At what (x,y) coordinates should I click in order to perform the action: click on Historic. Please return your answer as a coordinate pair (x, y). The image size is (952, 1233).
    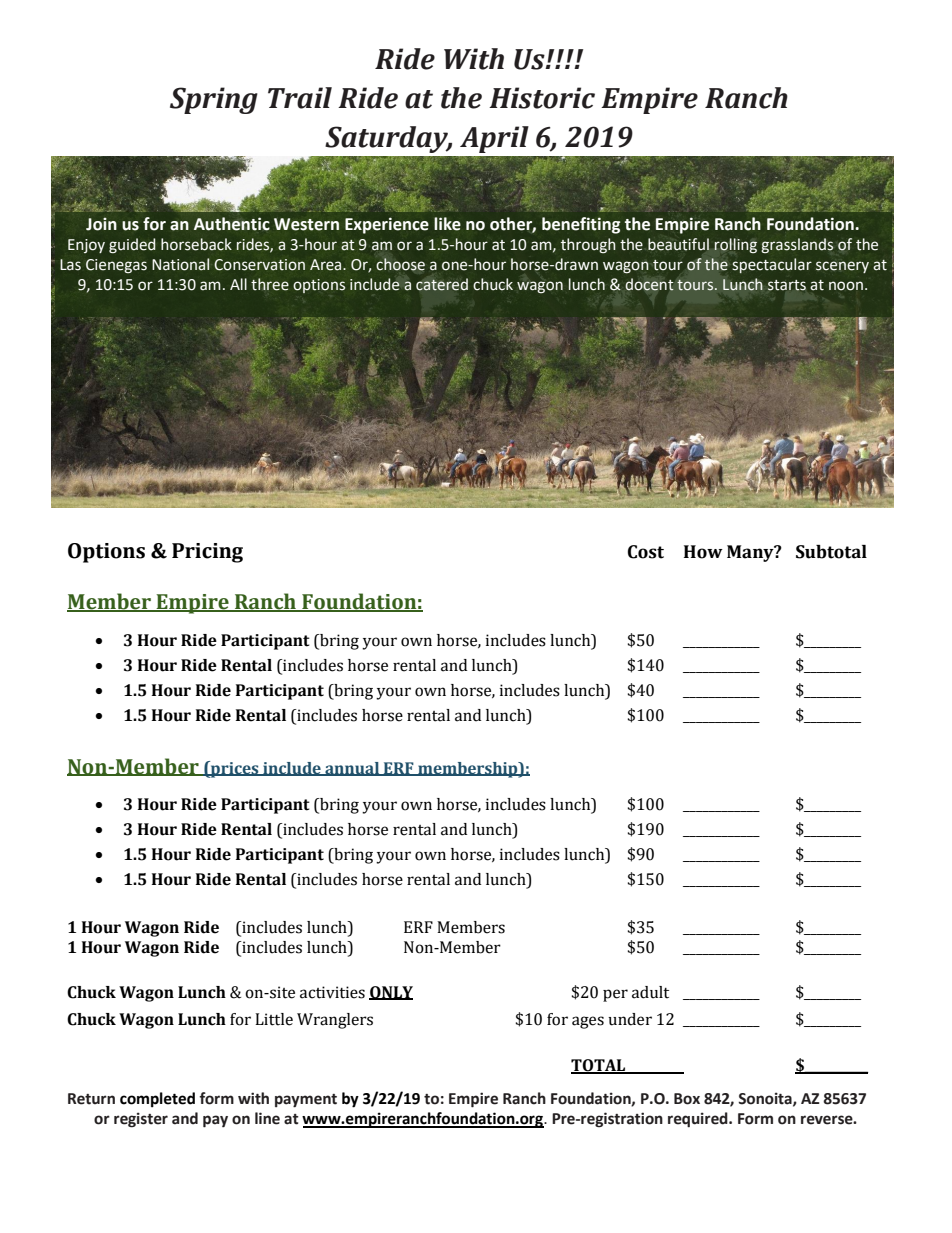
    Looking at the image, I should click on (542, 98).
